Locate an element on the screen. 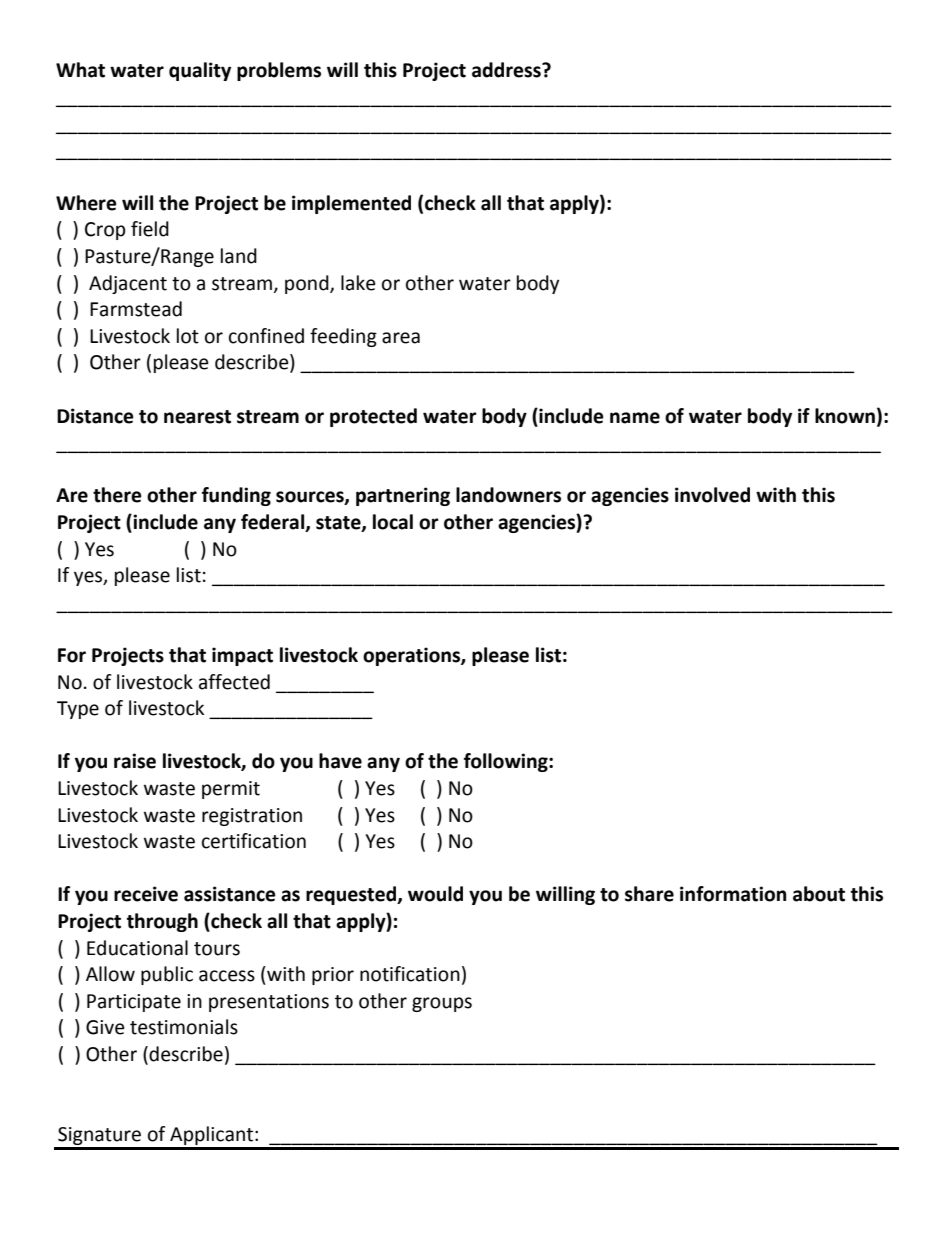 Image resolution: width=952 pixels, height=1233 pixels. partnering is located at coordinates (403, 496).
